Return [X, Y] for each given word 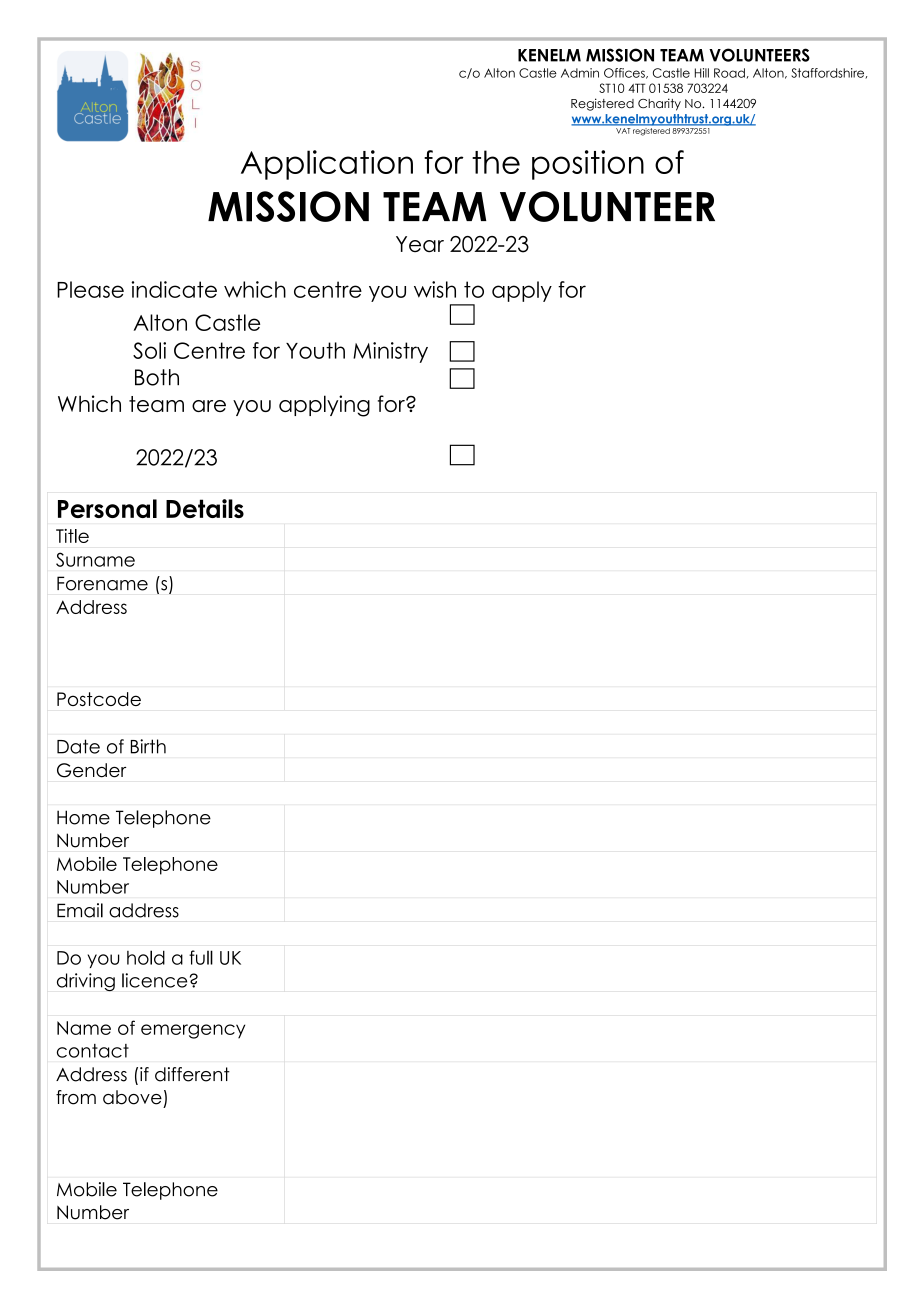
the [496, 162]
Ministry [390, 352]
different [192, 1074]
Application [327, 165]
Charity [659, 104]
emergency [193, 1031]
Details [205, 508]
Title [72, 536]
